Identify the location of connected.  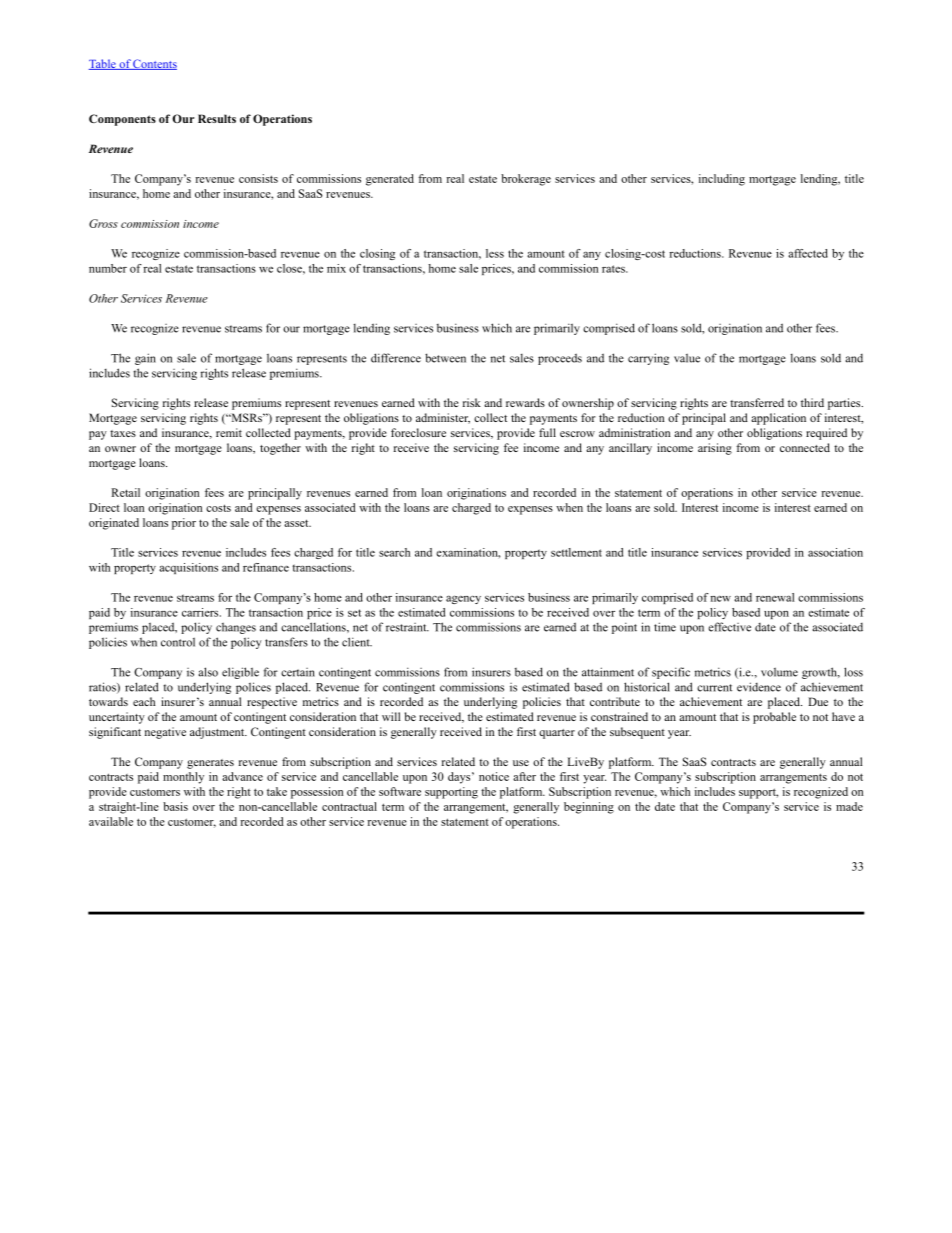
(805, 447).
